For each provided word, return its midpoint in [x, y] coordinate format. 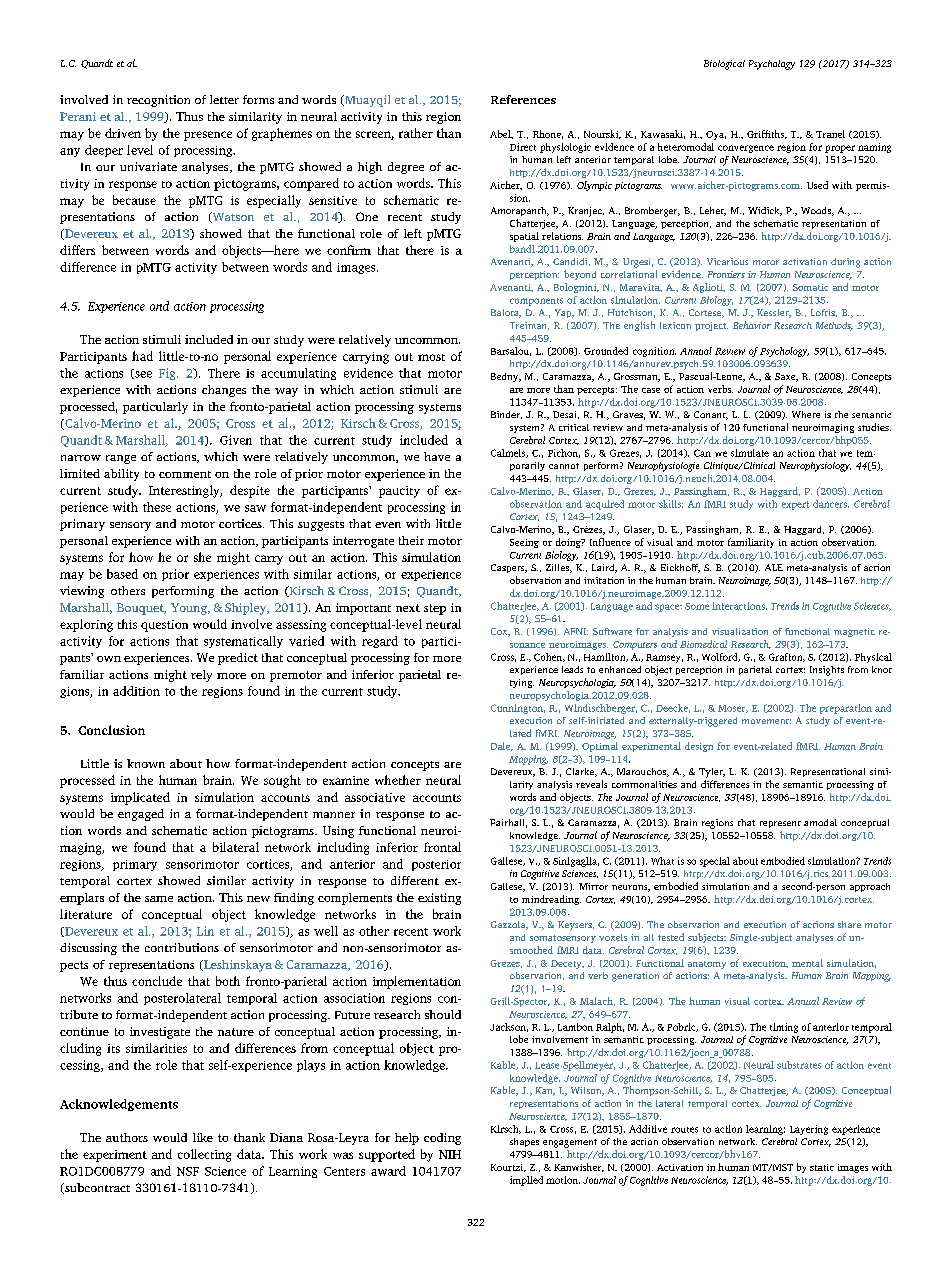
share [849, 924]
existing [439, 899]
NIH [450, 1154]
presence [208, 136]
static [822, 1167]
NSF [188, 1171]
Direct [523, 147]
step [435, 609]
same [159, 899]
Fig [168, 374]
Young [190, 609]
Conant [711, 415]
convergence [746, 149]
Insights [827, 671]
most [431, 357]
